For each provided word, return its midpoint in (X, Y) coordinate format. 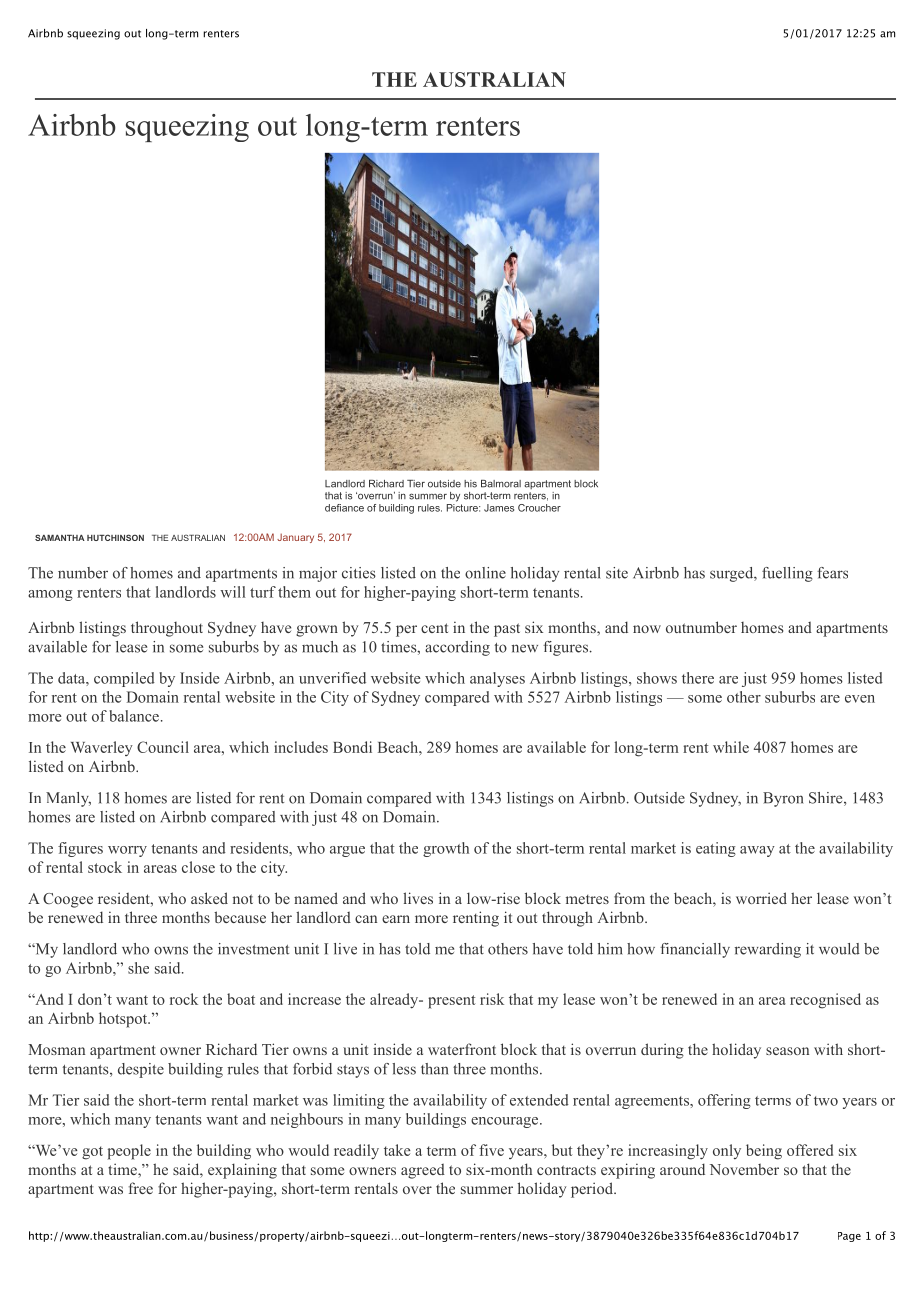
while (731, 747)
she (138, 968)
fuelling (787, 574)
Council (163, 747)
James (499, 508)
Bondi (352, 747)
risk (492, 999)
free (141, 1188)
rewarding (768, 950)
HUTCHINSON (115, 537)
